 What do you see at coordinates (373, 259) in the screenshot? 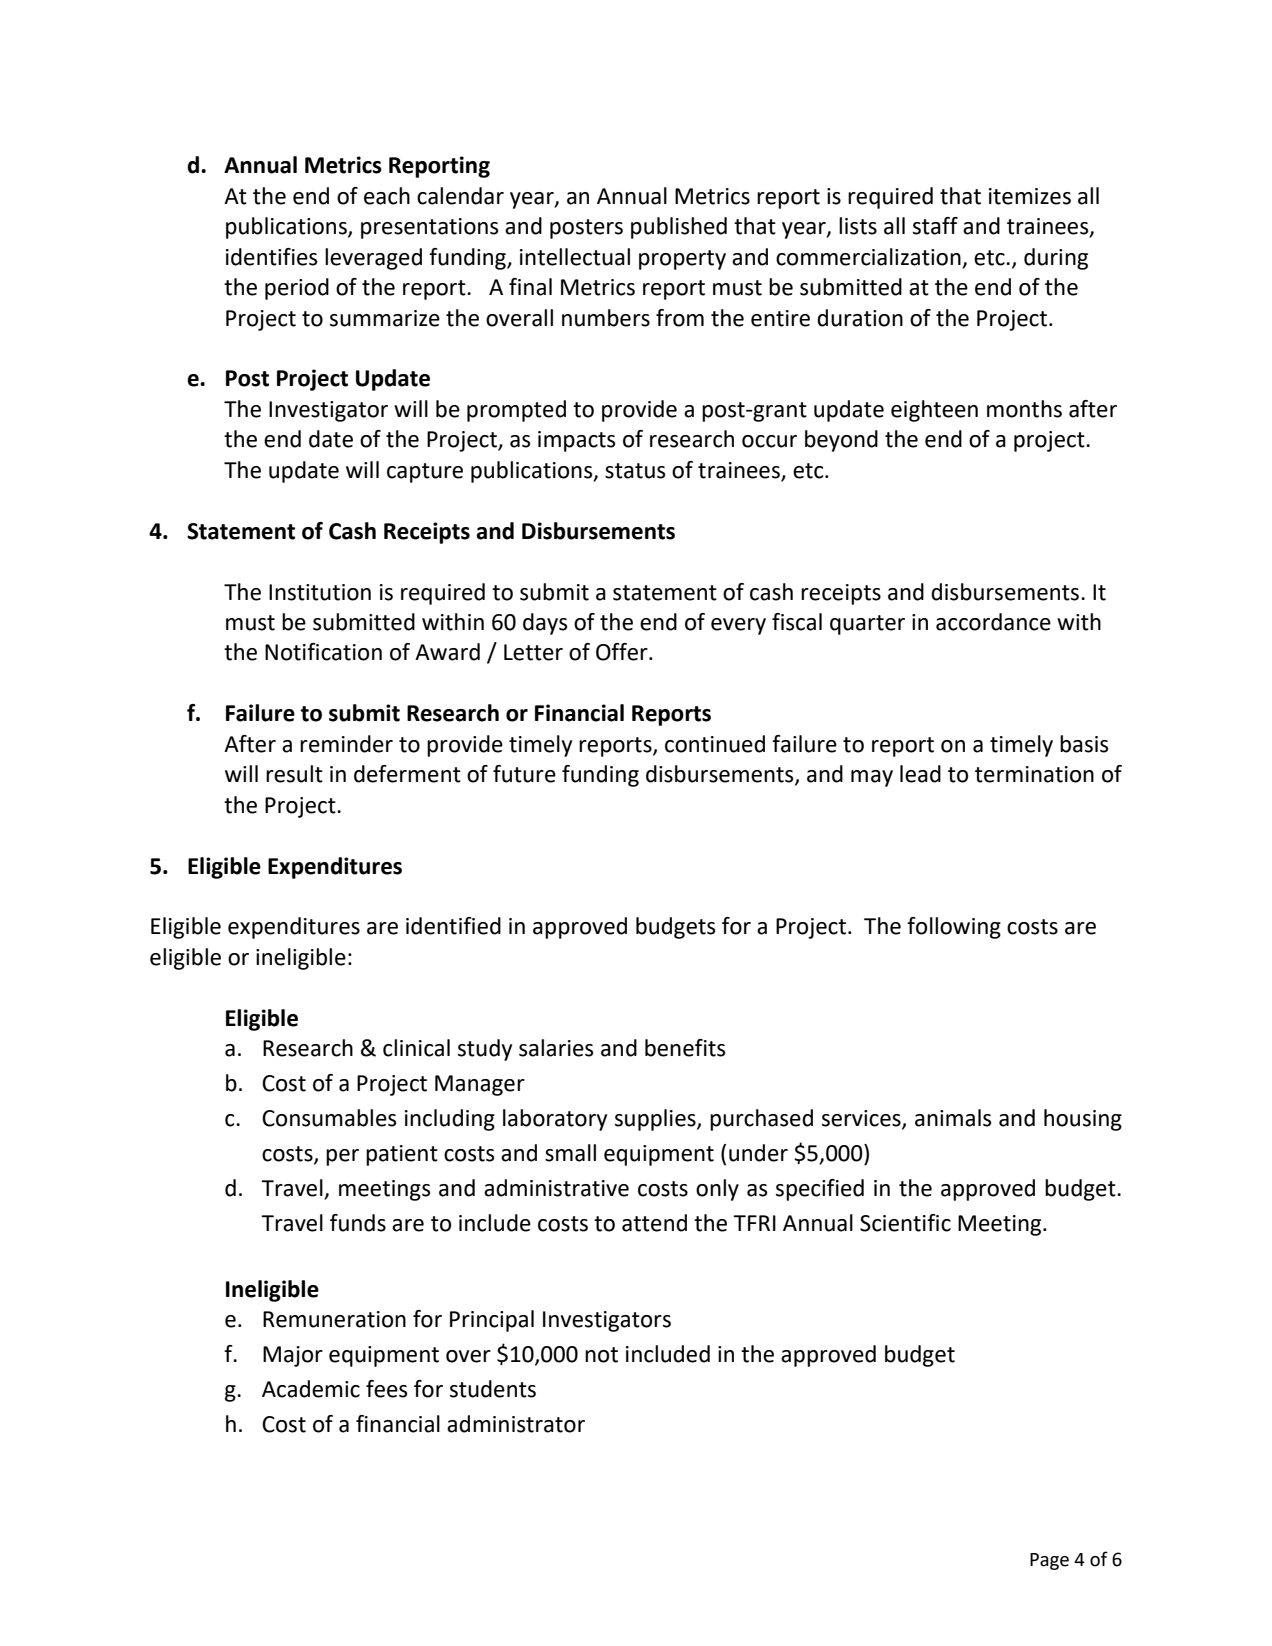
I see `leveraged` at bounding box center [373, 259].
